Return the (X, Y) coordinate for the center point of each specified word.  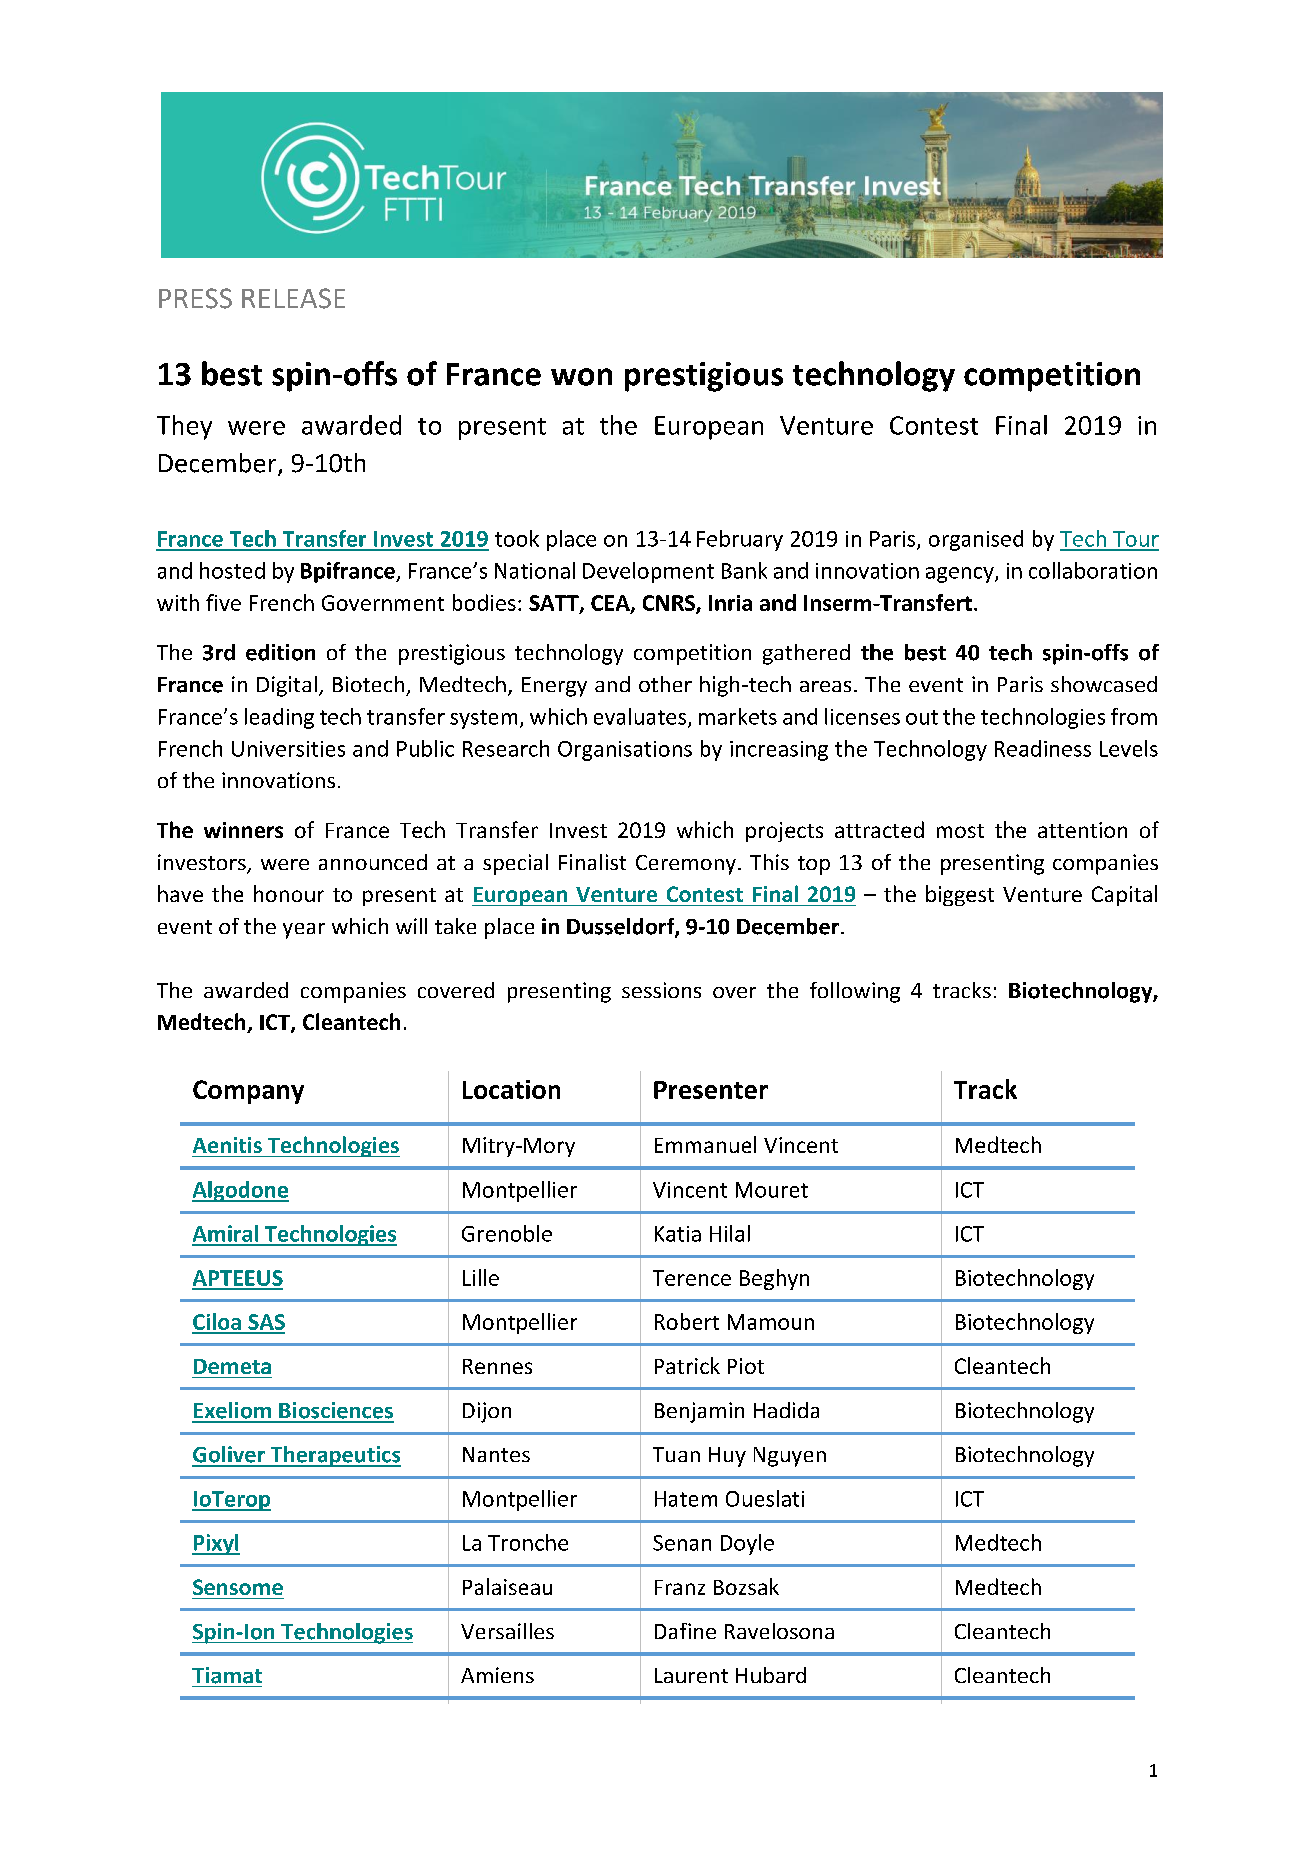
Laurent (691, 1675)
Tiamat (227, 1675)
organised (976, 540)
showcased (1104, 684)
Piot (746, 1366)
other (665, 684)
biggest (960, 895)
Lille (481, 1277)
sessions (661, 990)
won (581, 377)
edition (280, 652)
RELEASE (293, 298)
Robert (687, 1321)
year (304, 931)
